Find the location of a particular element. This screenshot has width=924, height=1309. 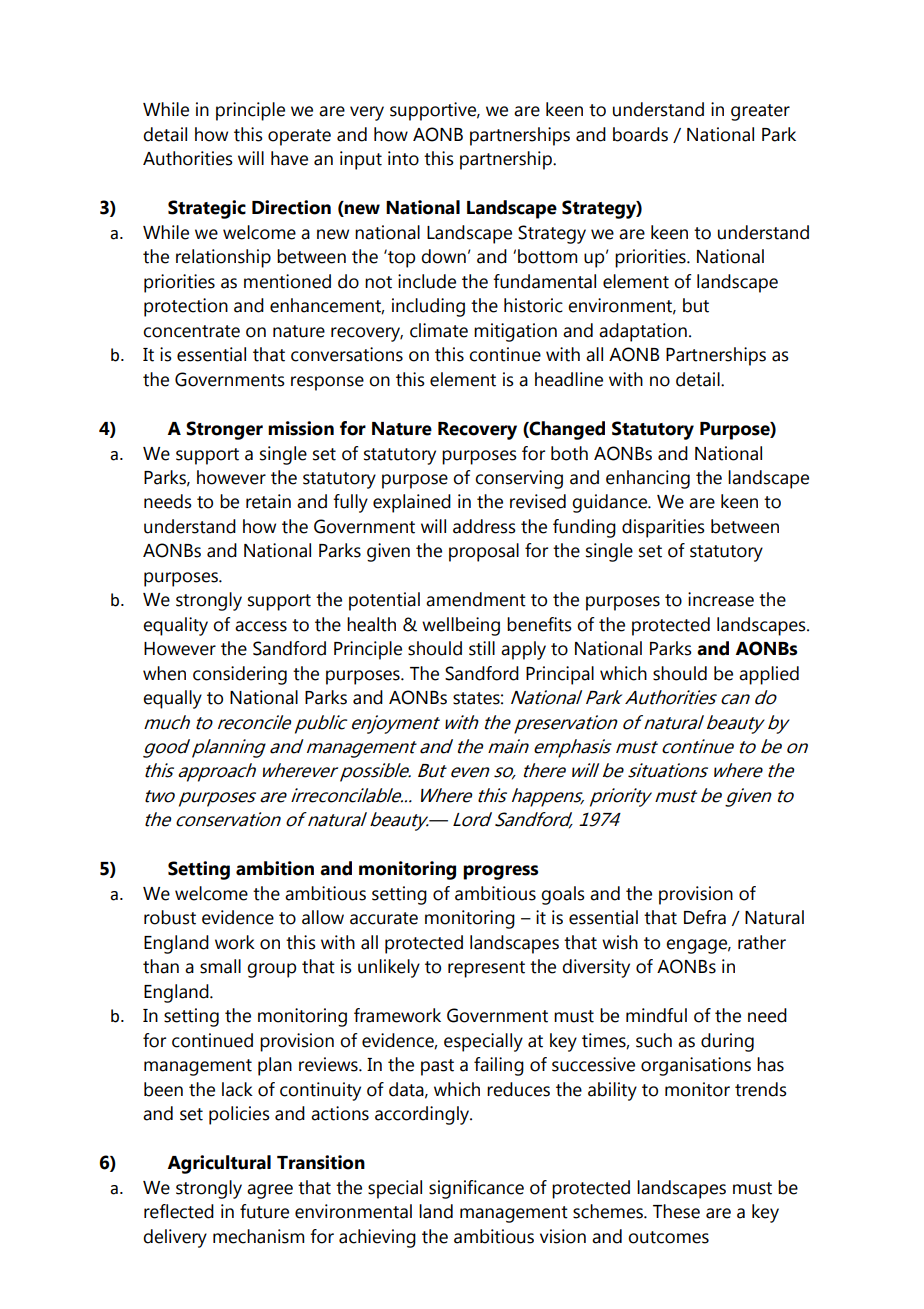

Stronger is located at coordinates (224, 430).
